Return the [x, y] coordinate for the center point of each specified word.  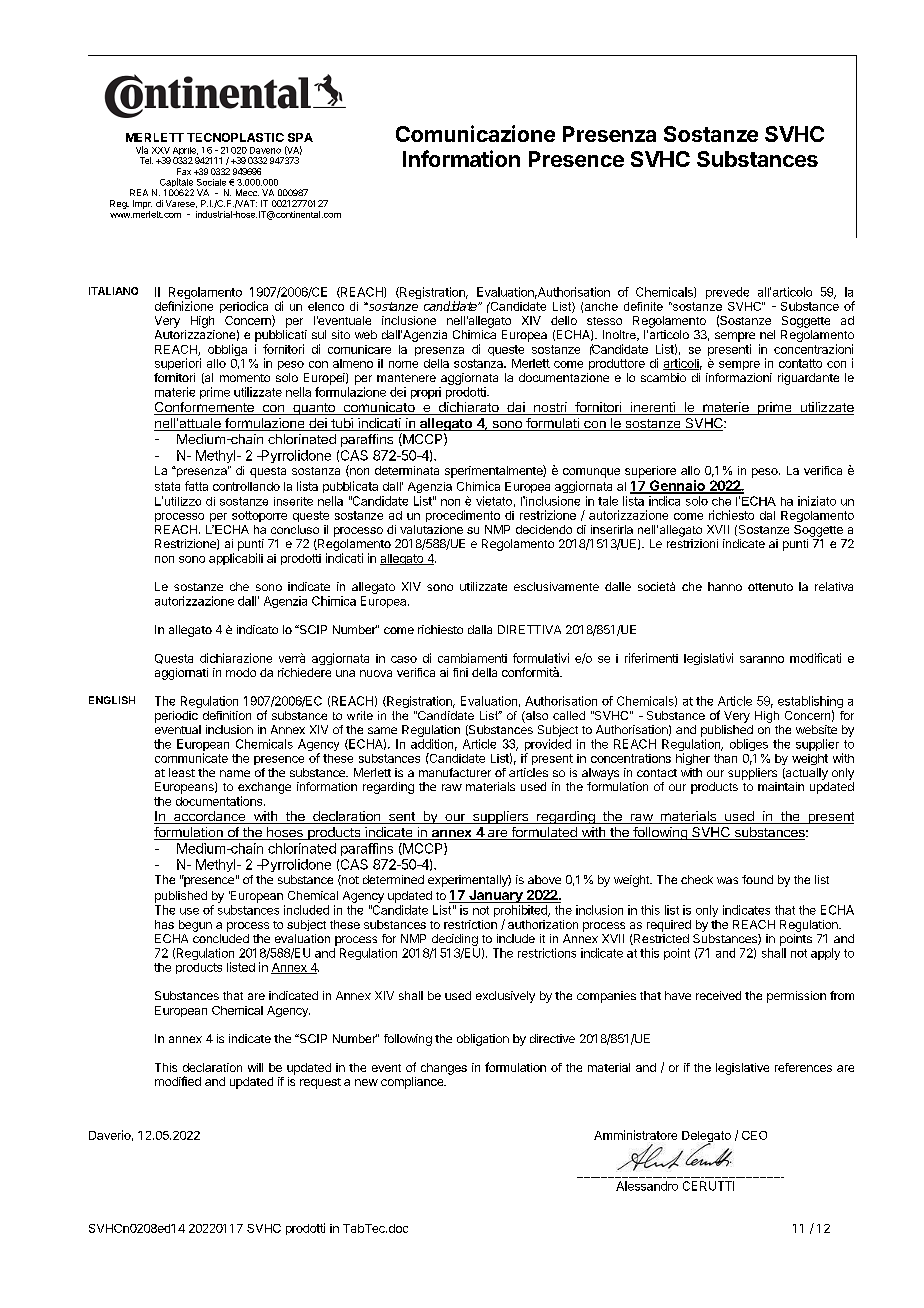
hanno [725, 586]
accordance [209, 817]
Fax [184, 171]
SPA [300, 137]
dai [516, 408]
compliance [413, 1083]
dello [564, 320]
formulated [544, 833]
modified [178, 1081]
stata [167, 486]
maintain [781, 786]
